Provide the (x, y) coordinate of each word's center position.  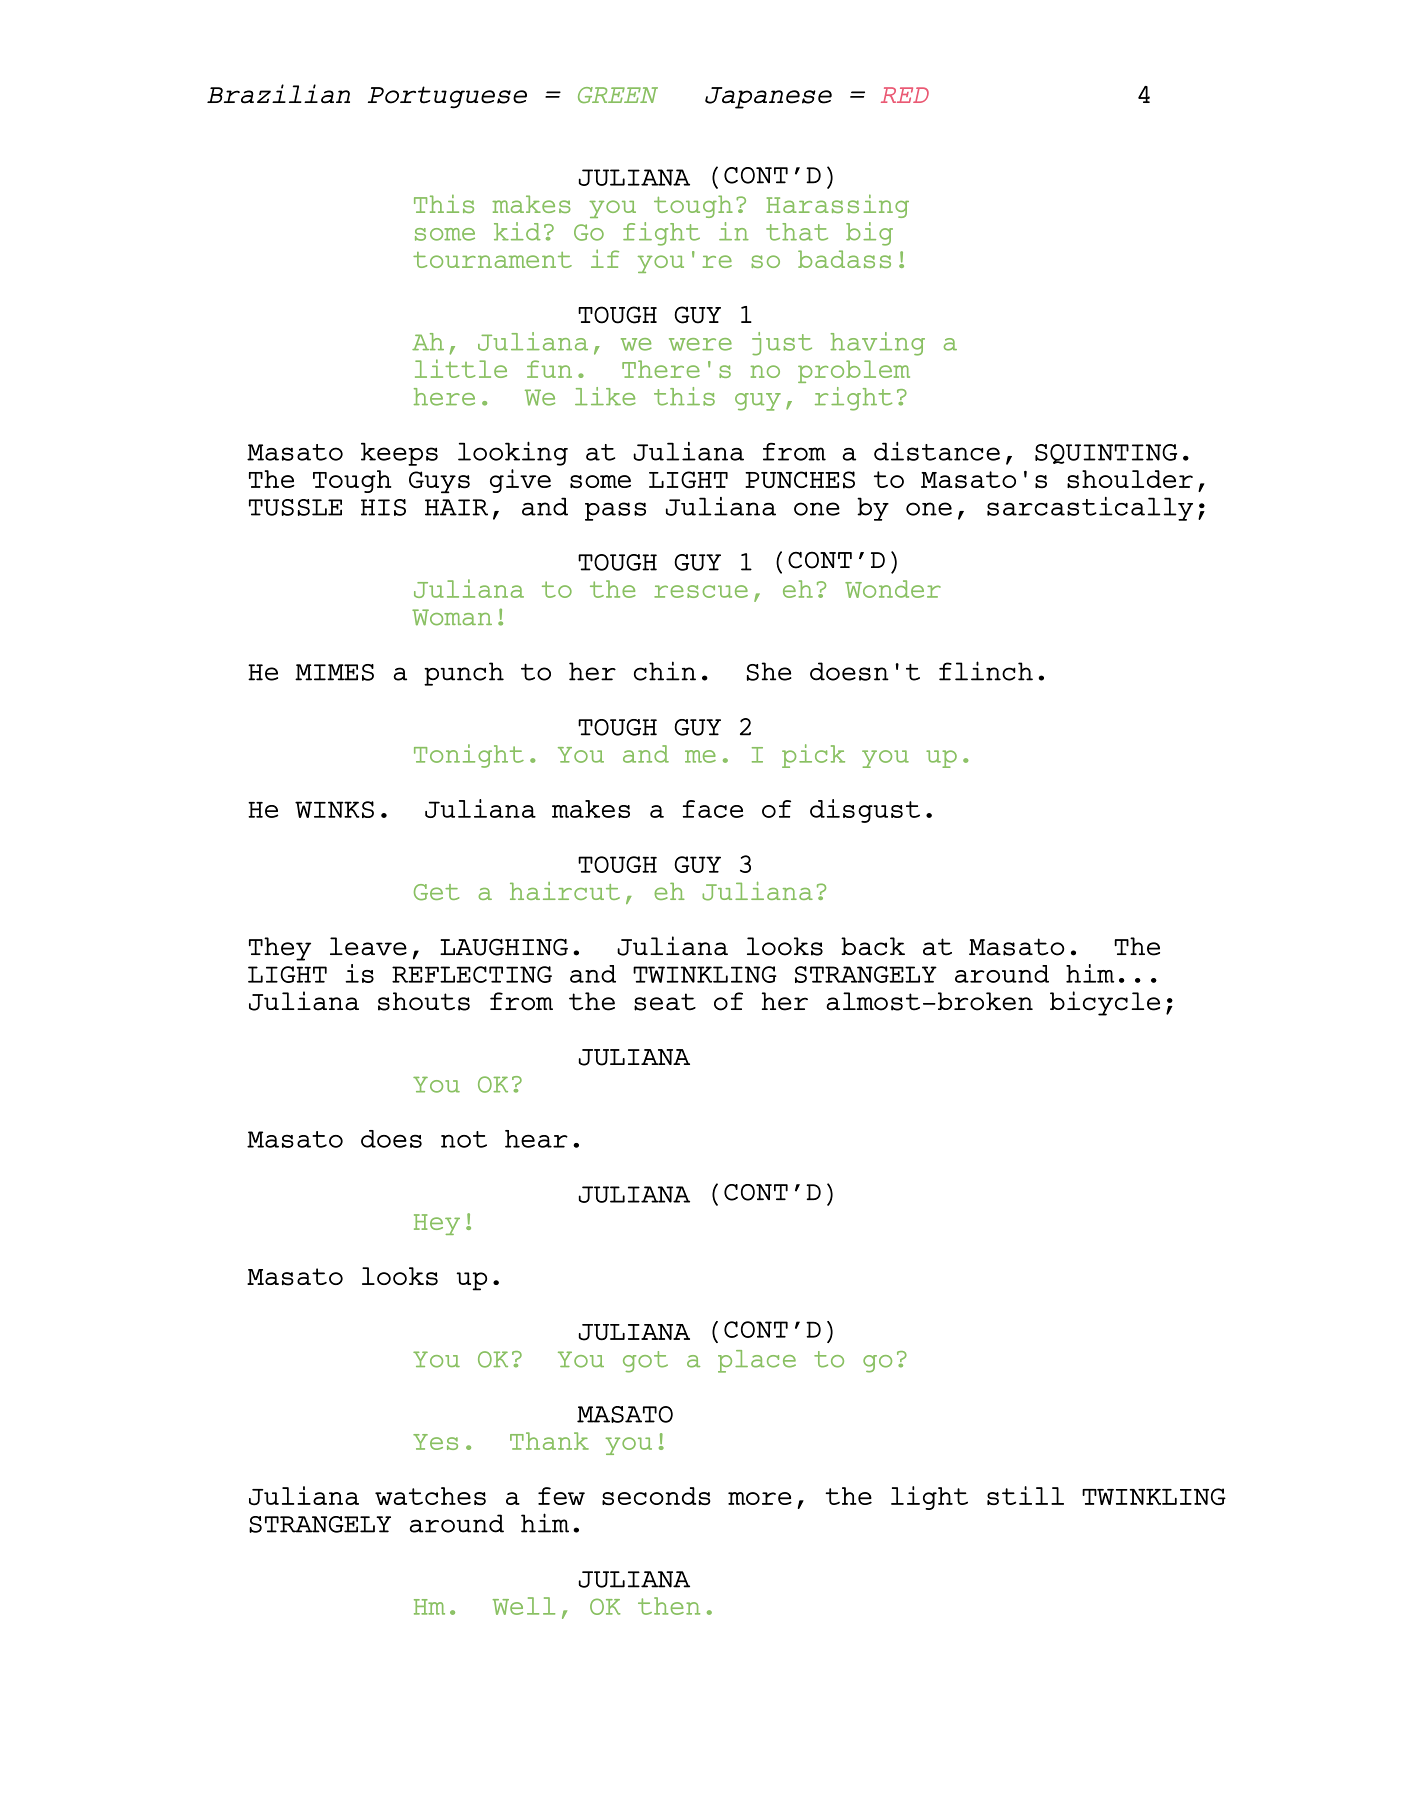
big (869, 234)
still (1025, 1495)
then (669, 1606)
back (873, 946)
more (760, 1498)
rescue (701, 591)
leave (368, 946)
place (757, 1361)
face (713, 809)
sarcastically (1090, 509)
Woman (452, 617)
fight (661, 234)
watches (430, 1496)
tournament (492, 260)
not (464, 1139)
